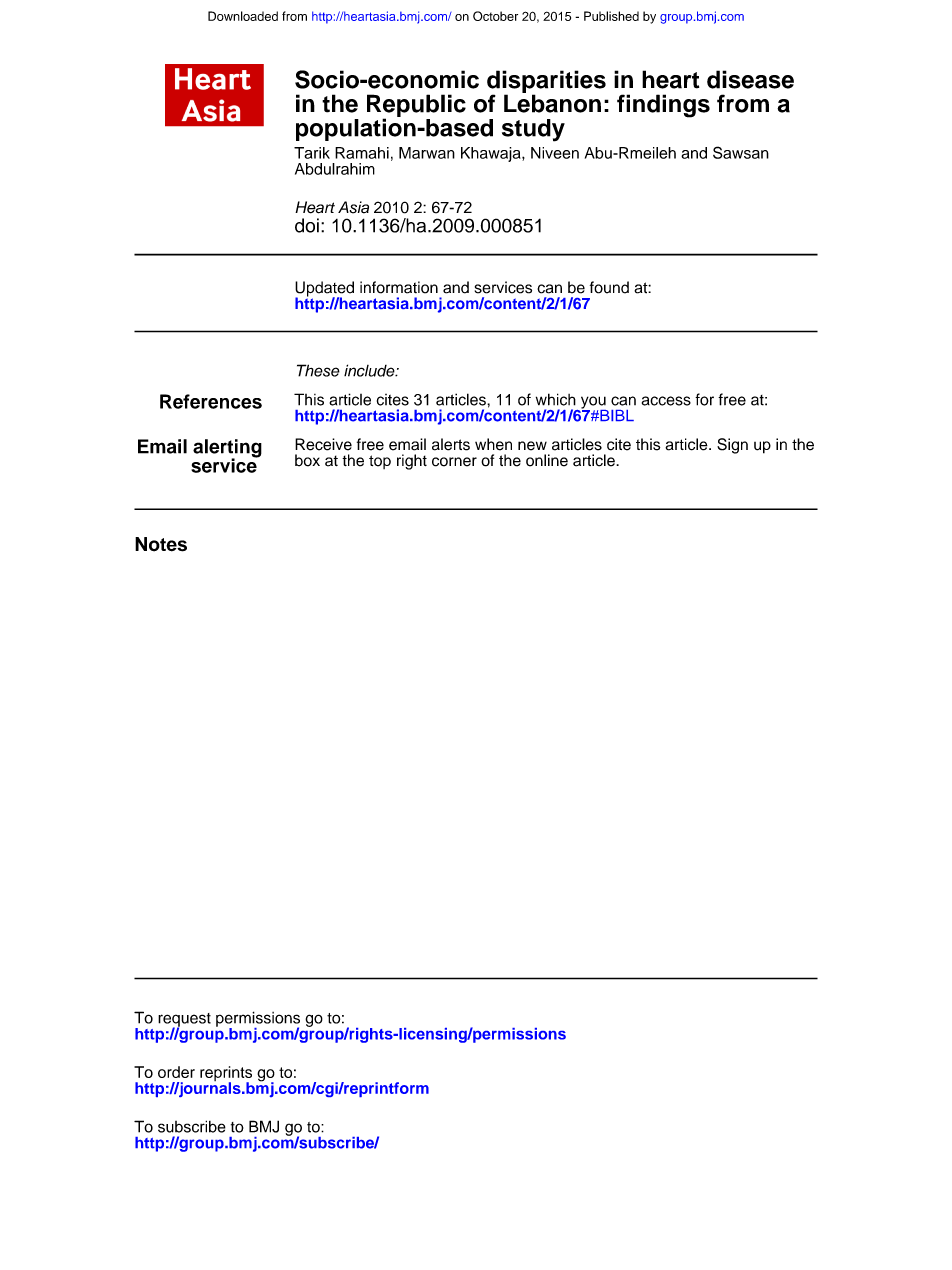 The width and height of the screenshot is (952, 1270). Describe the element at coordinates (161, 544) in the screenshot. I see `Notes` at that location.
